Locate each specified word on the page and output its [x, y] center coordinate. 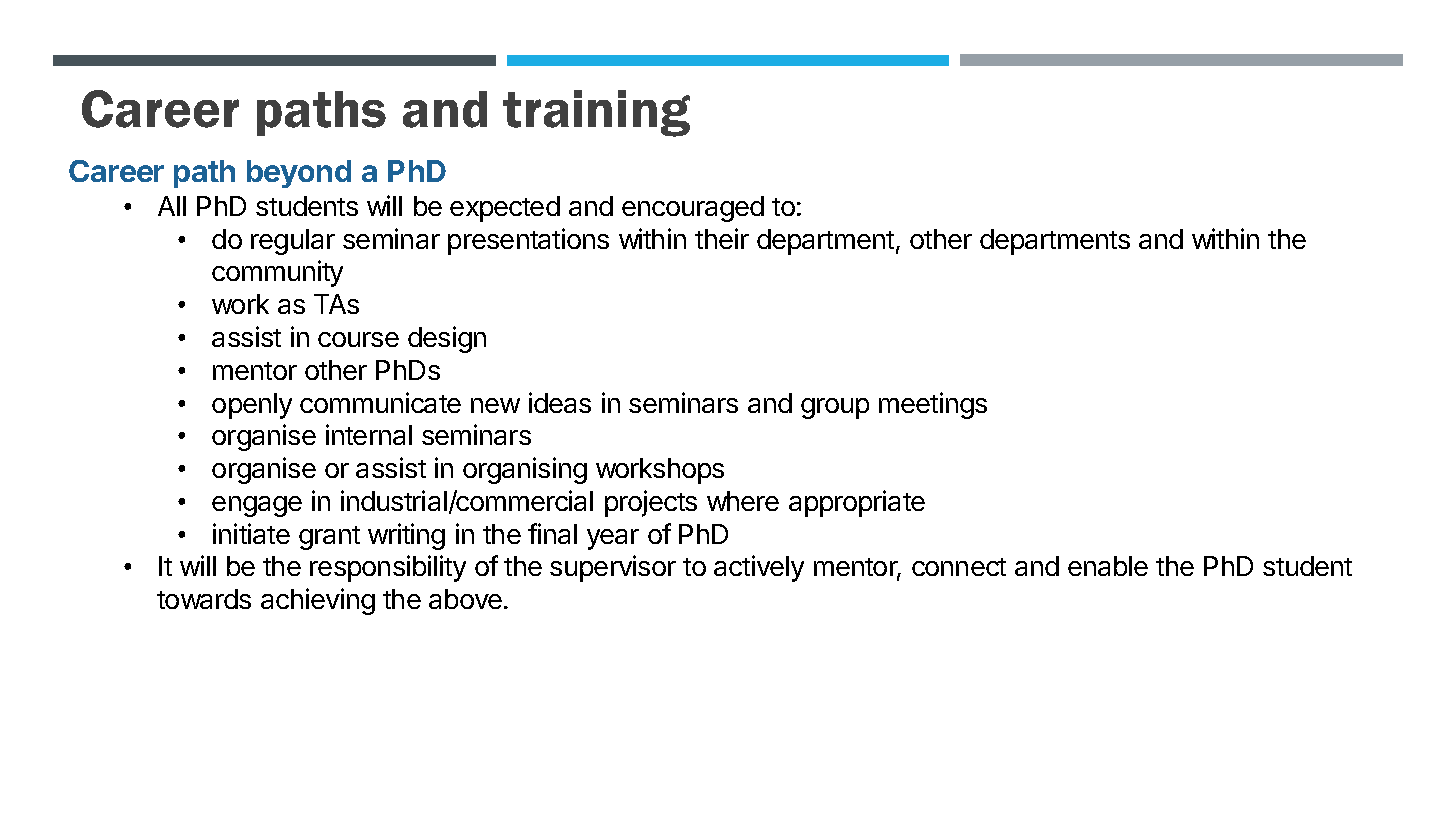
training [596, 113]
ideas [560, 402]
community [277, 273]
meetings [933, 405]
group [835, 408]
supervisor [613, 568]
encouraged [693, 209]
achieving [318, 601]
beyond [299, 174]
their [722, 238]
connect [959, 567]
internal [369, 434]
